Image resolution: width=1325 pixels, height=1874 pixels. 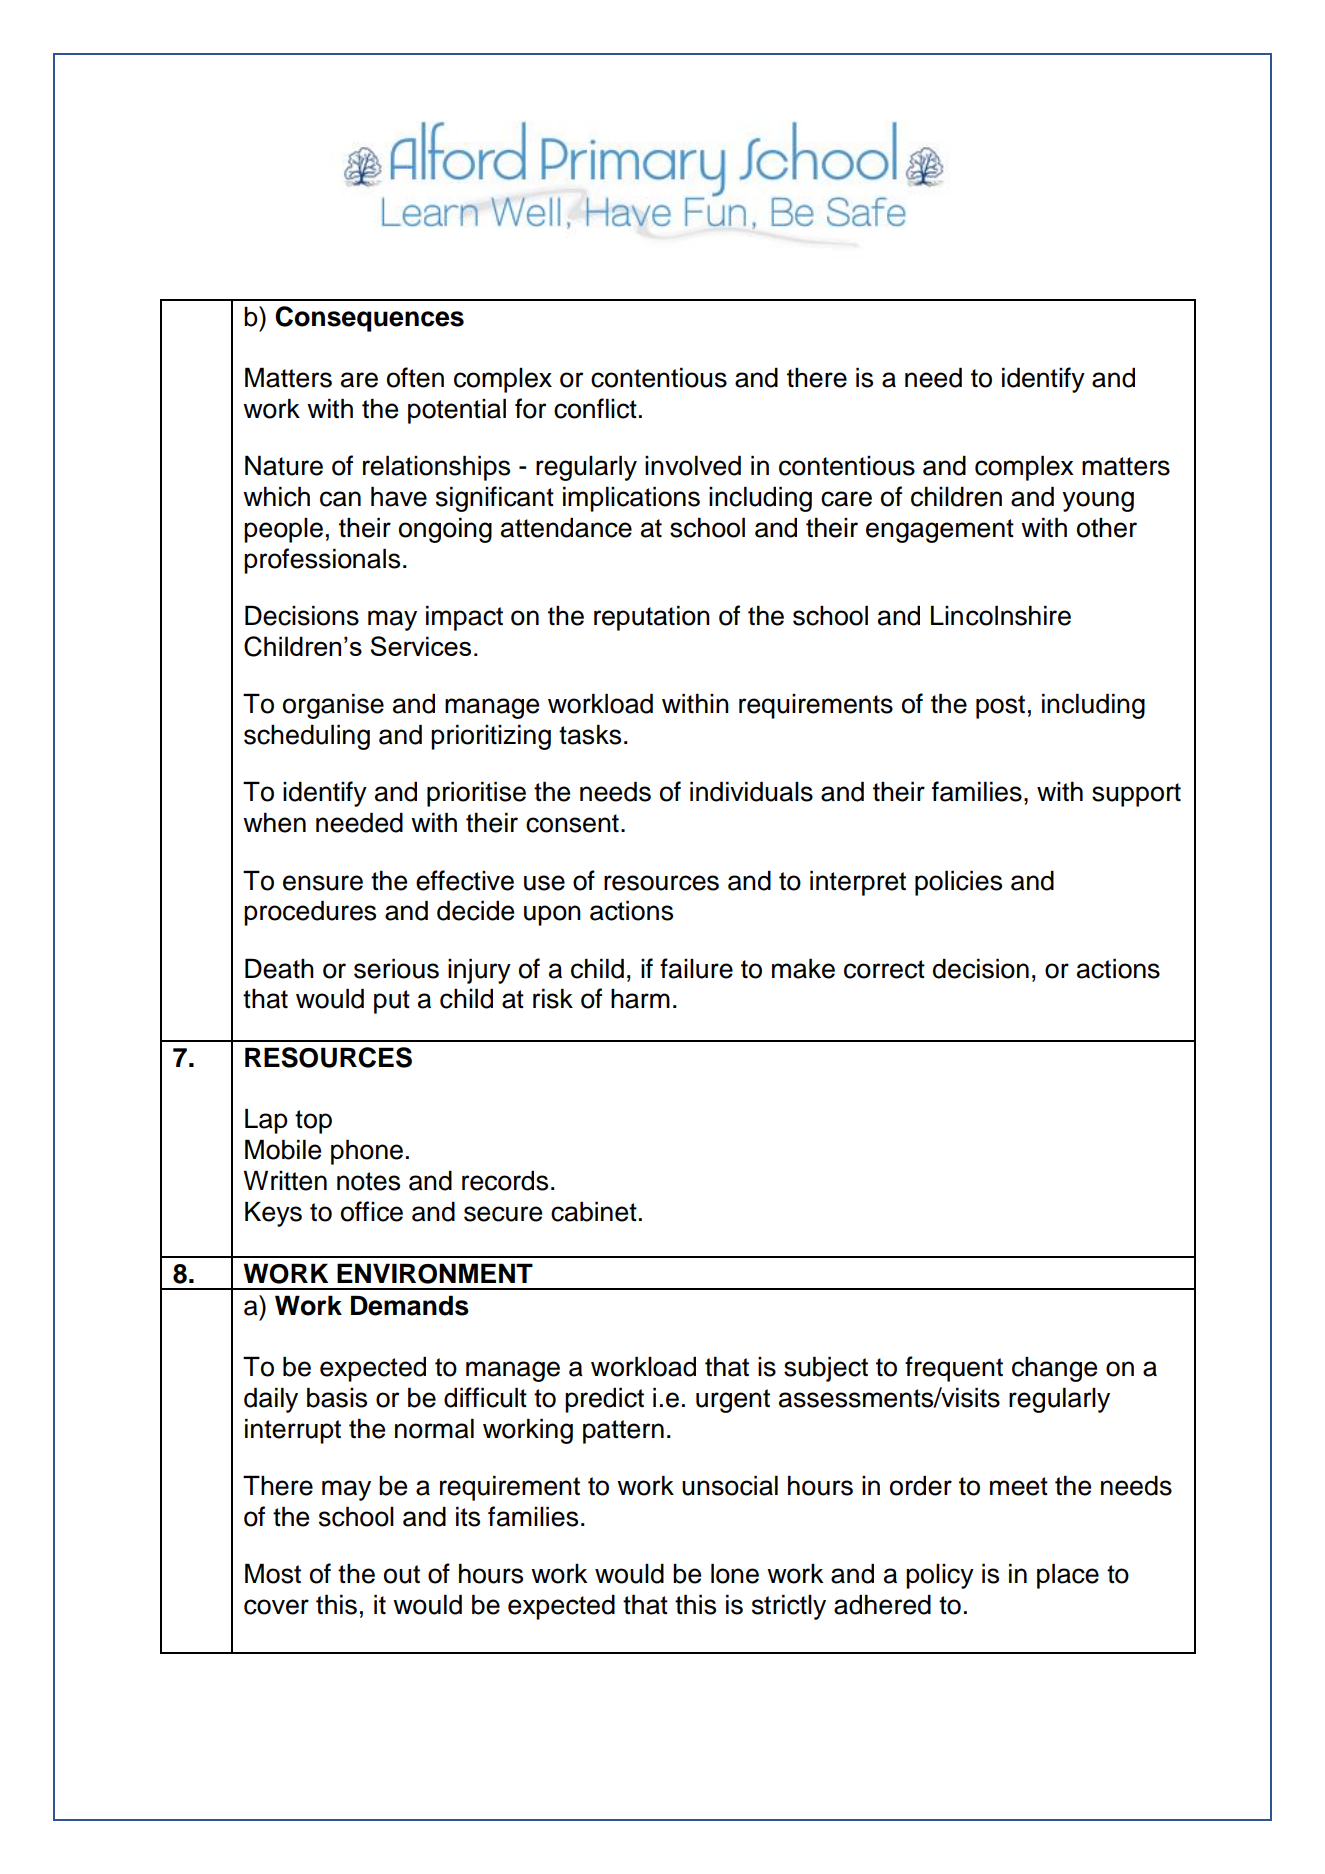 What do you see at coordinates (435, 1273) in the page?
I see `ENVIRONMENT` at bounding box center [435, 1273].
